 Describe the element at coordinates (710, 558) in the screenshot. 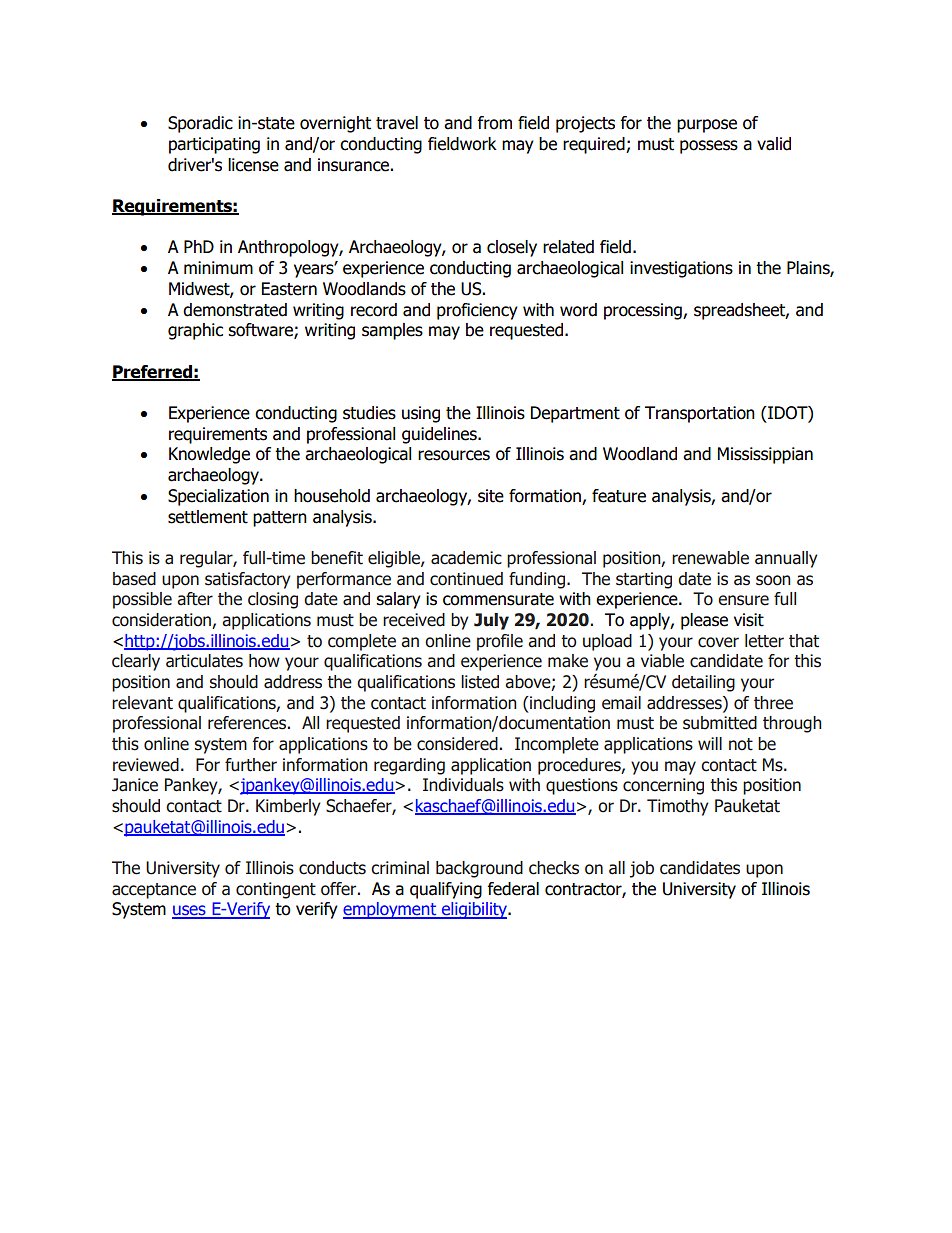

I see `renewable` at that location.
